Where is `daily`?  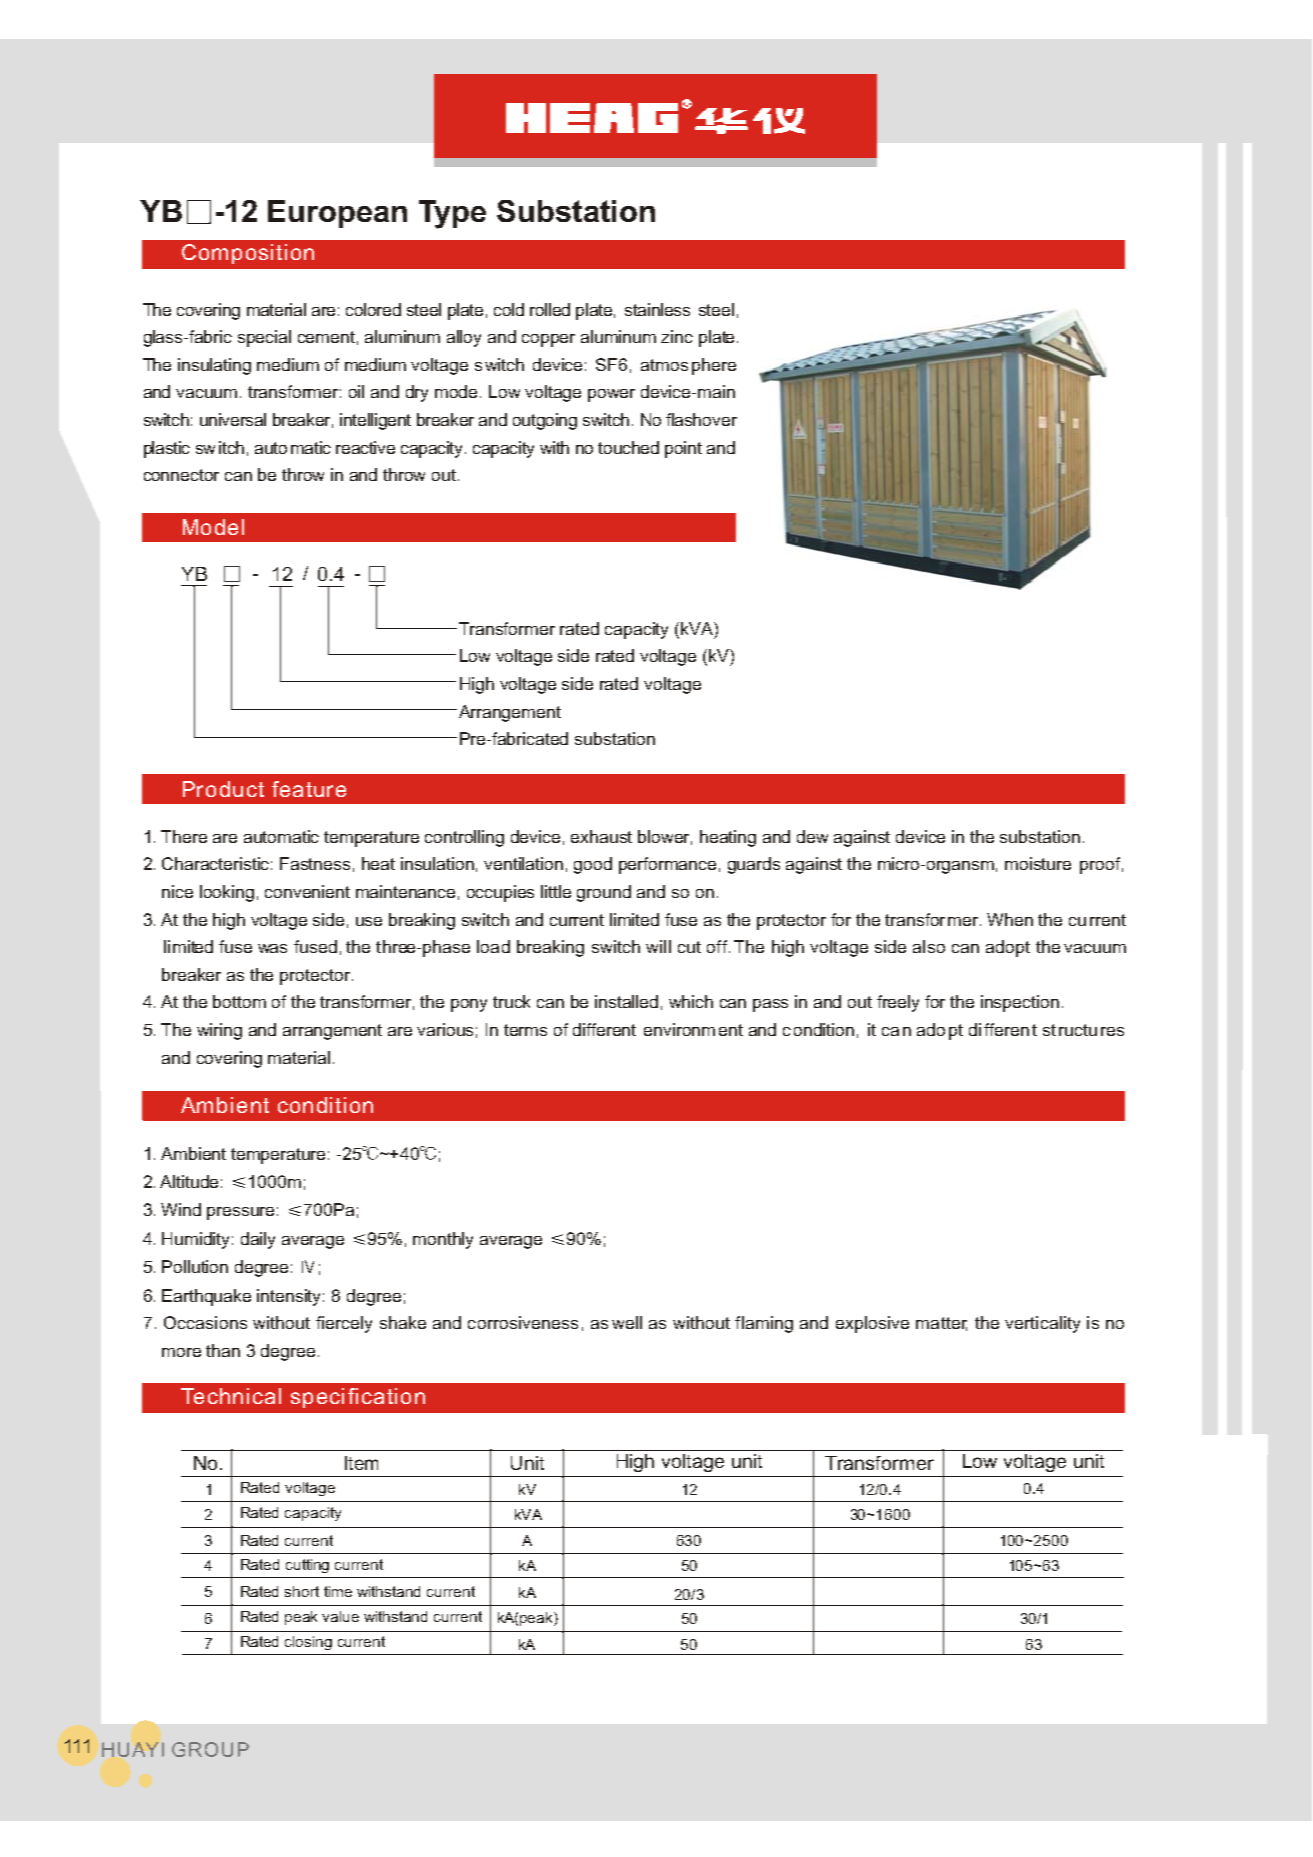
daily is located at coordinates (258, 1240).
